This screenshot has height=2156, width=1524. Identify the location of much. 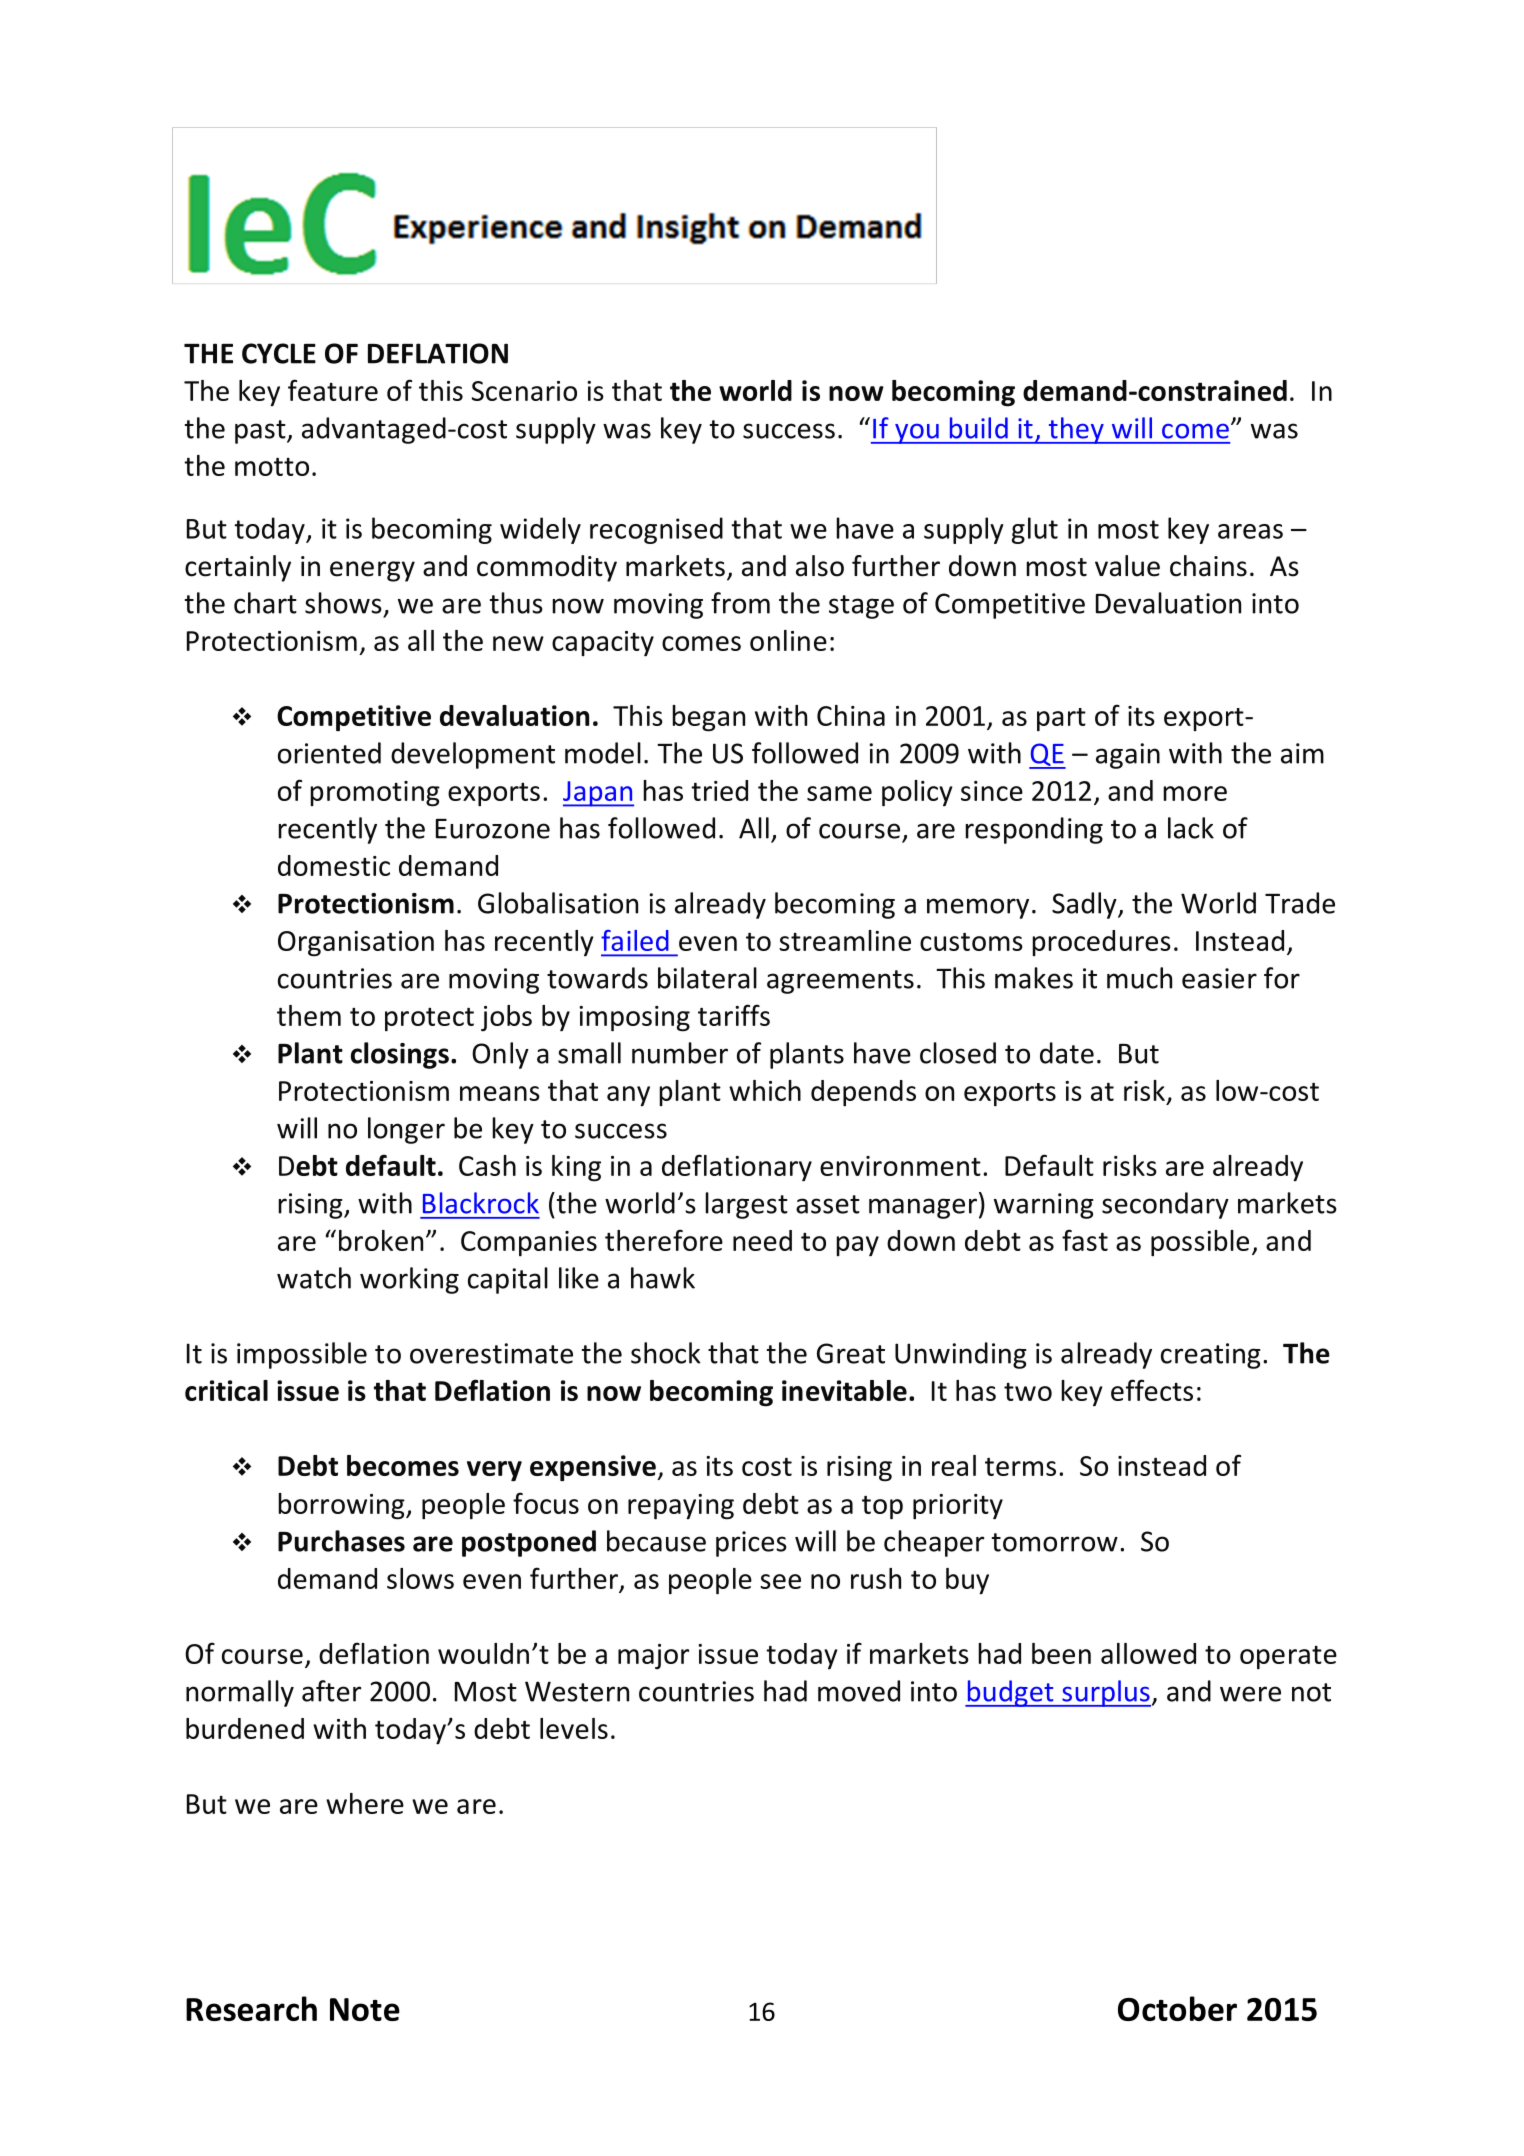
(1139, 978).
